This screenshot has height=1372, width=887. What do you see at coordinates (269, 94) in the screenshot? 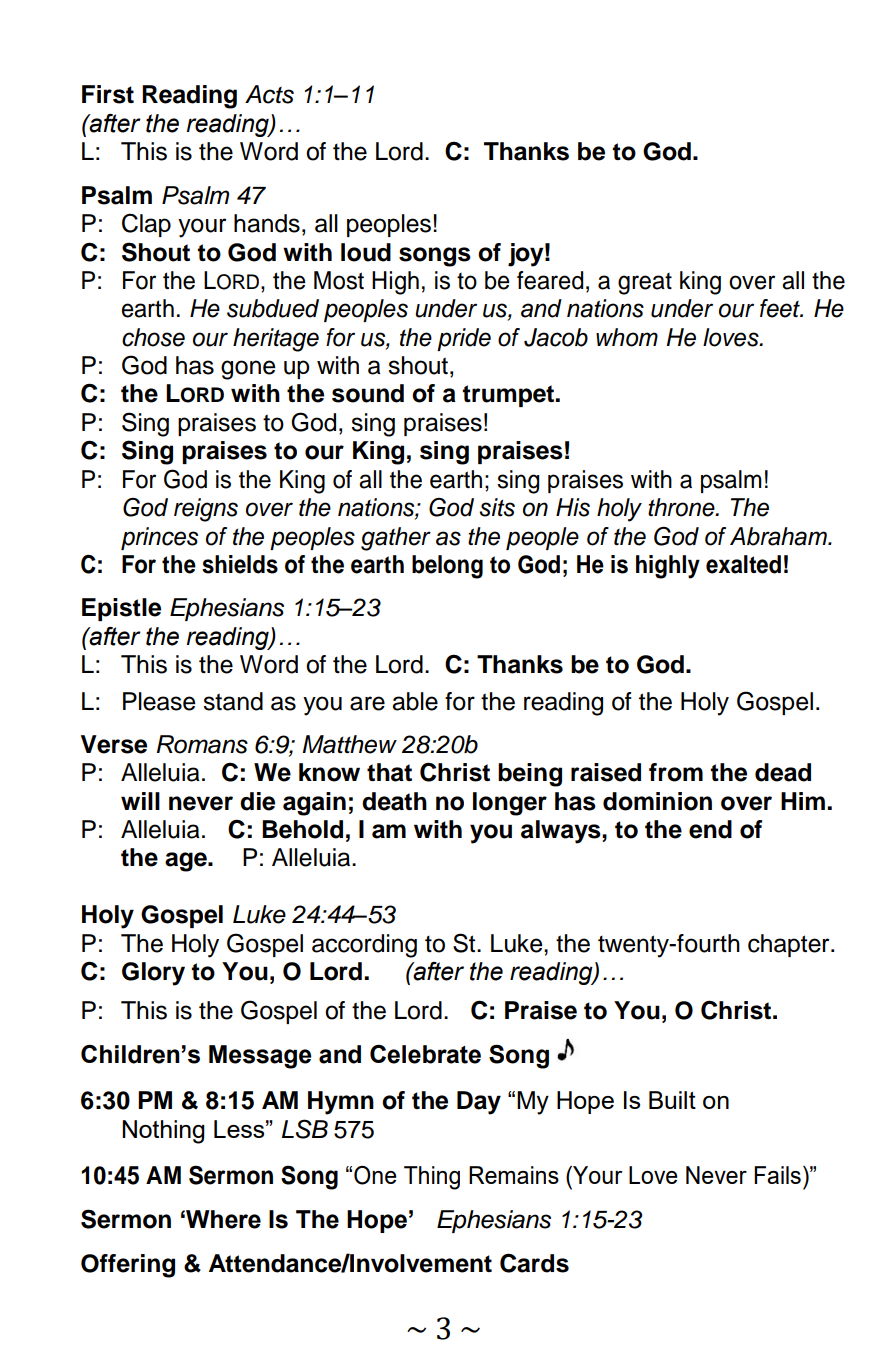
I see `Acts` at bounding box center [269, 94].
